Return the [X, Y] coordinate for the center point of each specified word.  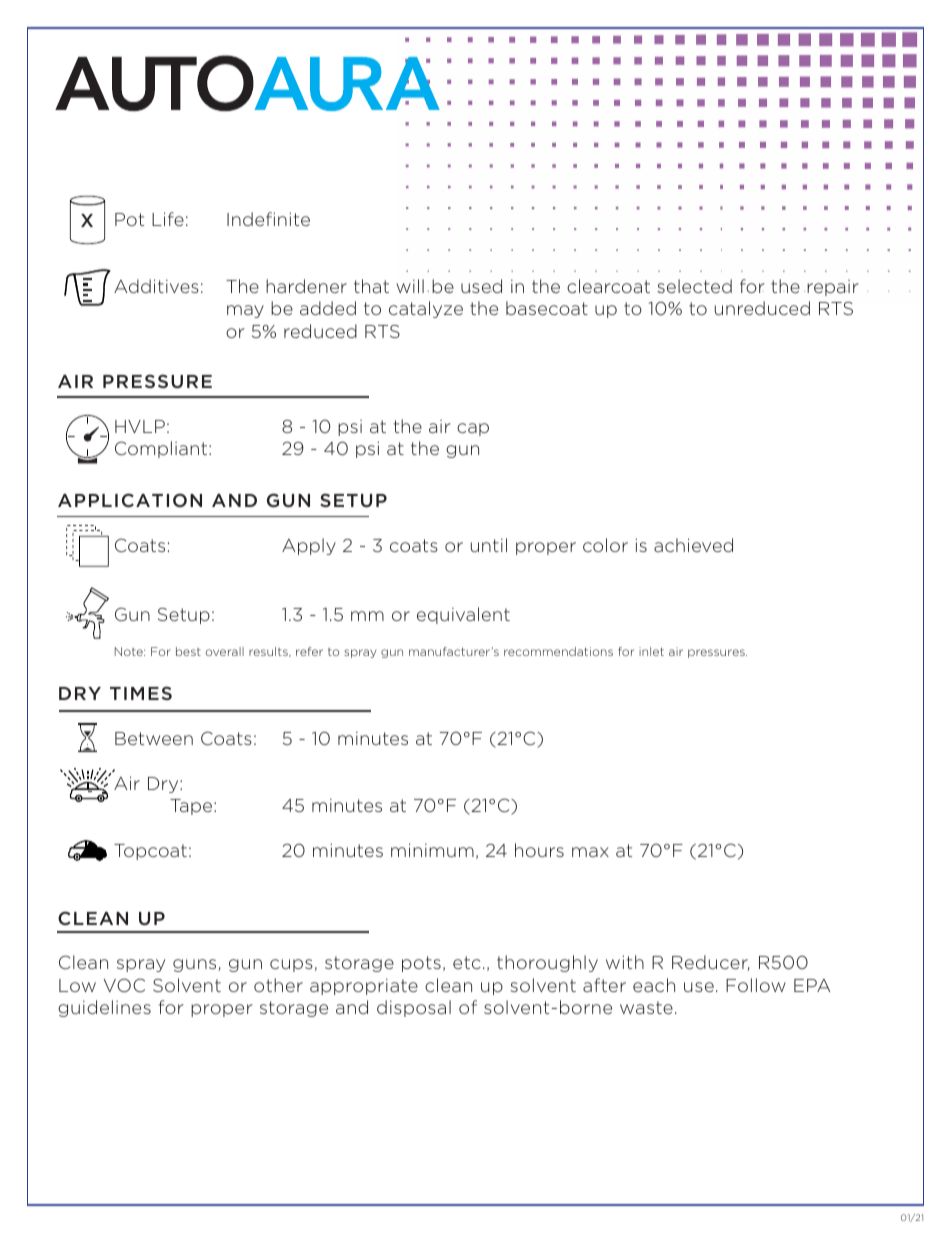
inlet [651, 651]
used [481, 286]
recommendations [558, 651]
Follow [756, 985]
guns [196, 965]
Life [168, 219]
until [489, 545]
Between [154, 738]
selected [694, 286]
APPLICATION [130, 500]
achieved [693, 545]
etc [467, 962]
